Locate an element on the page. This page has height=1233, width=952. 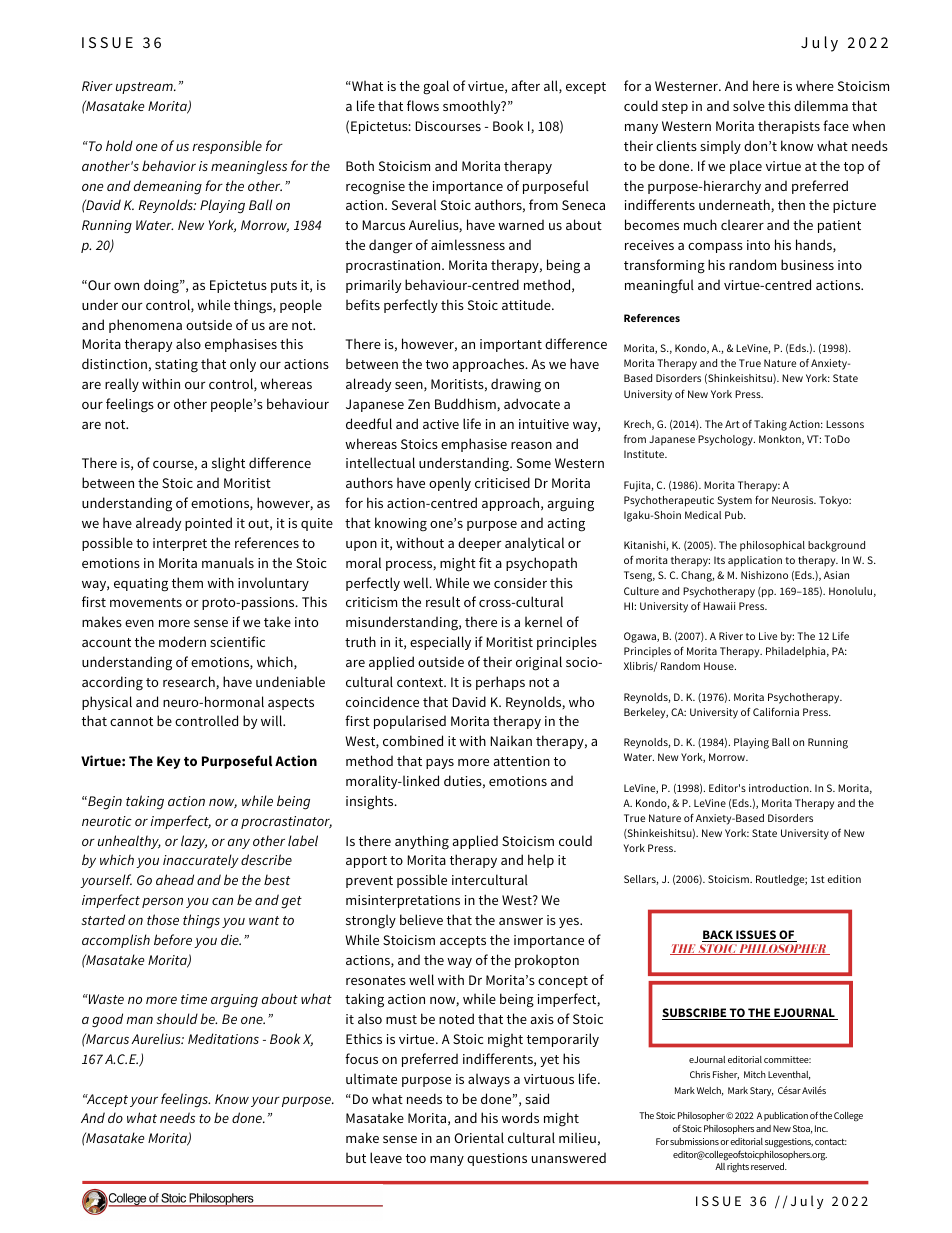
modern is located at coordinates (182, 641).
